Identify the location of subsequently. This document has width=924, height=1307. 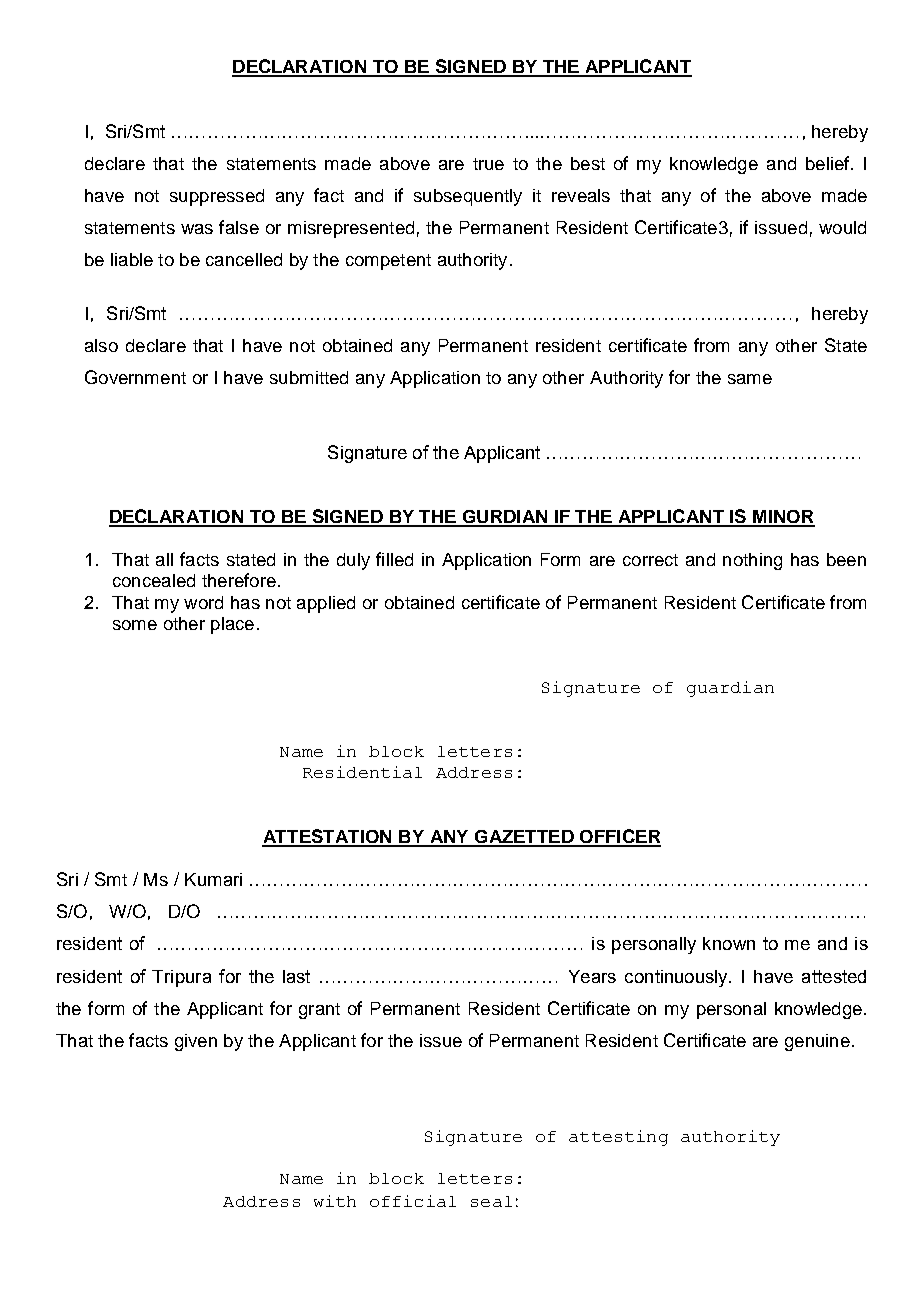
(468, 197).
